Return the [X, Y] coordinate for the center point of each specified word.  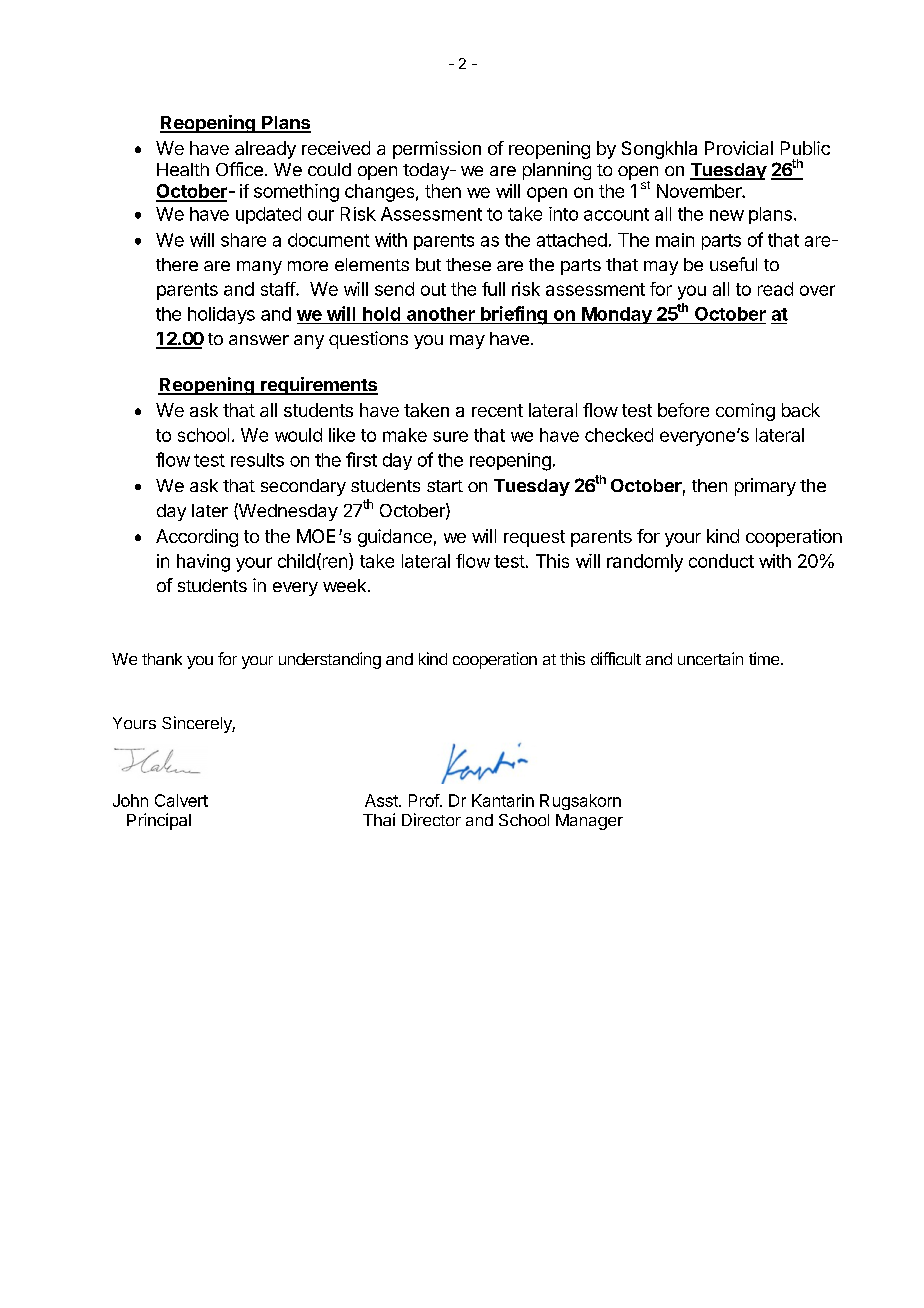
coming [745, 412]
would [298, 435]
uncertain [710, 658]
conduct [721, 561]
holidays [221, 315]
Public [805, 148]
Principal [159, 821]
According [197, 538]
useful [733, 264]
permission [437, 150]
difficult [616, 658]
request [534, 538]
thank [162, 659]
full [493, 289]
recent [497, 410]
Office [239, 169]
